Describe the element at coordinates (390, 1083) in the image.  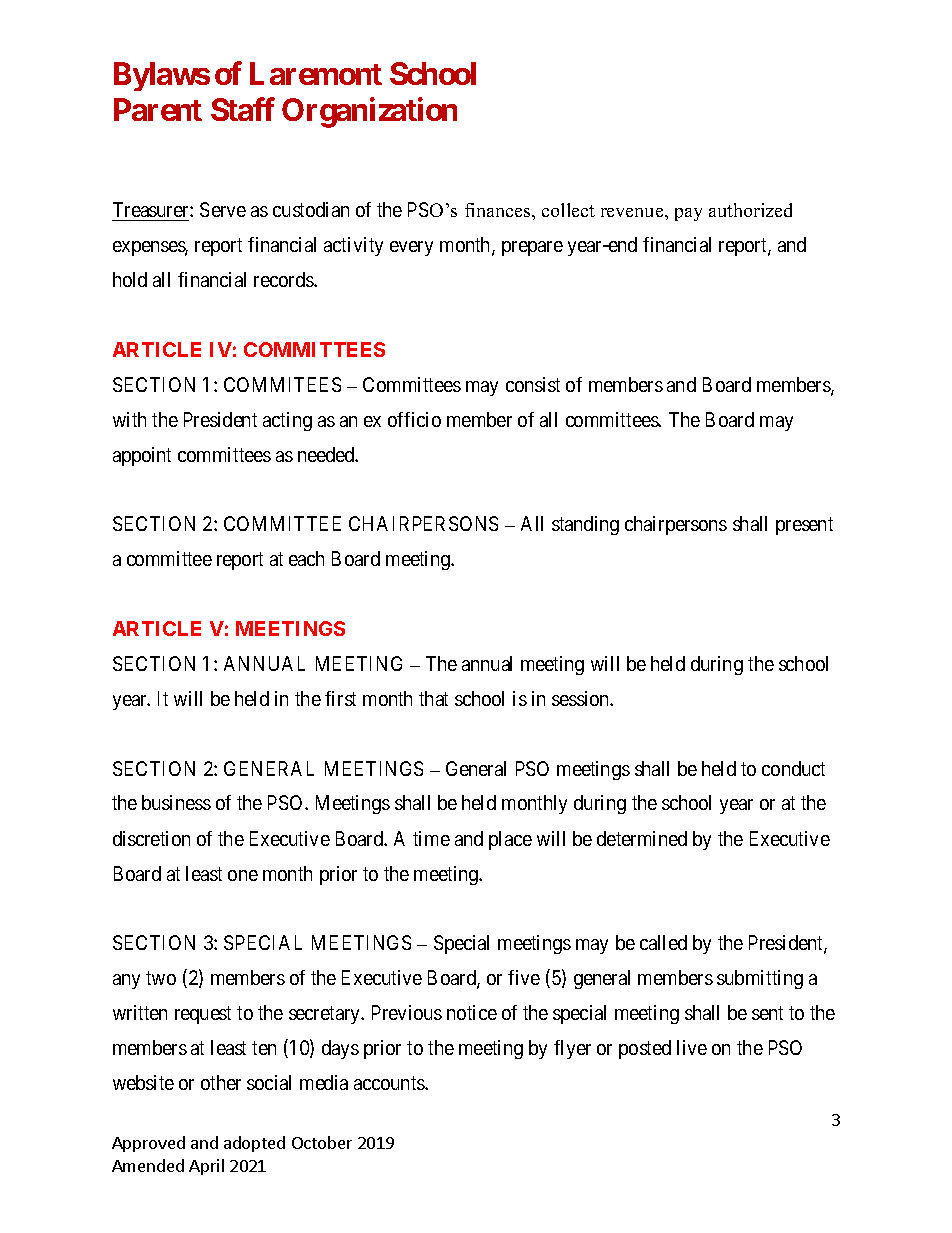
I see `accounts` at that location.
